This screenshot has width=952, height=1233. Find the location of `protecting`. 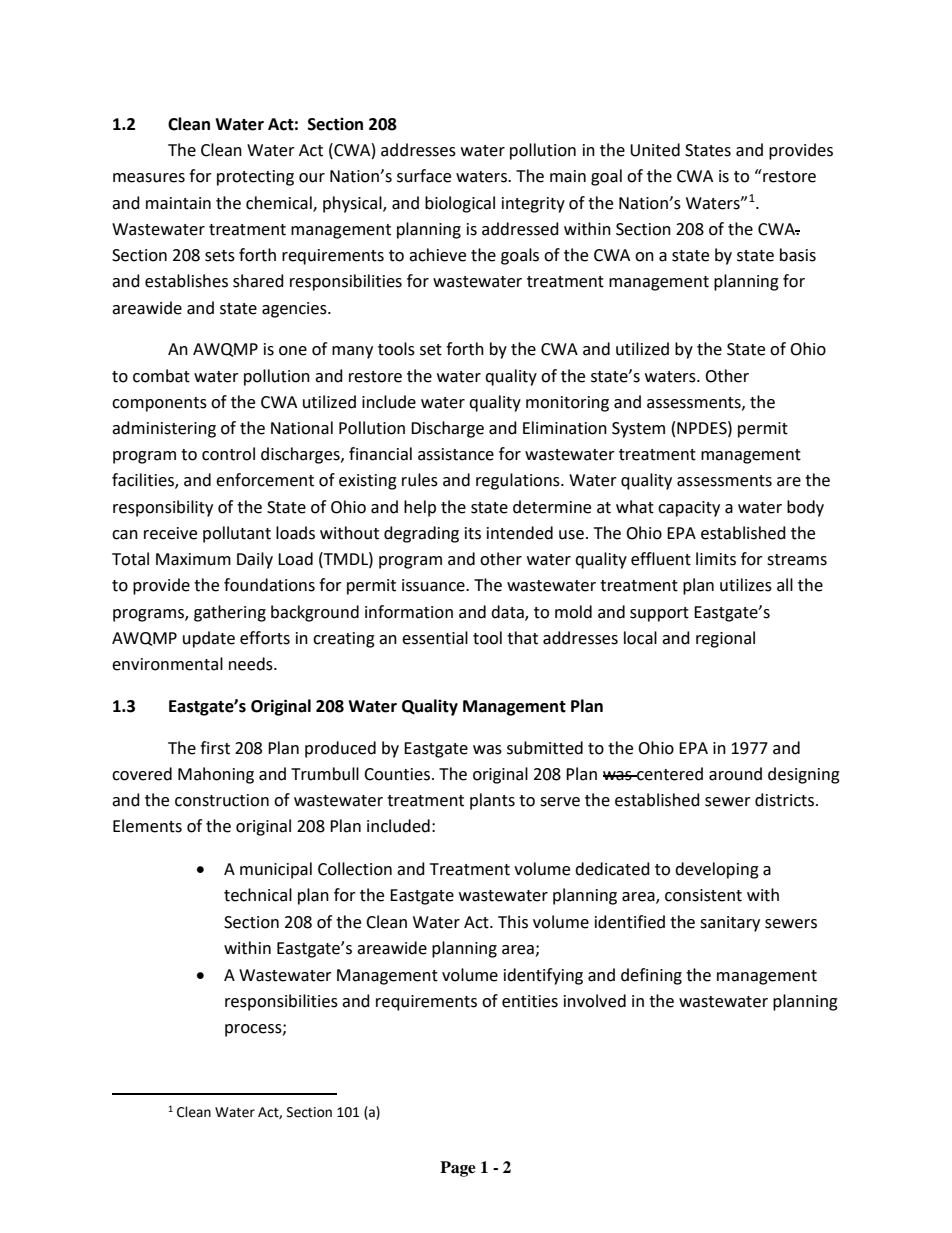

protecting is located at coordinates (255, 178).
